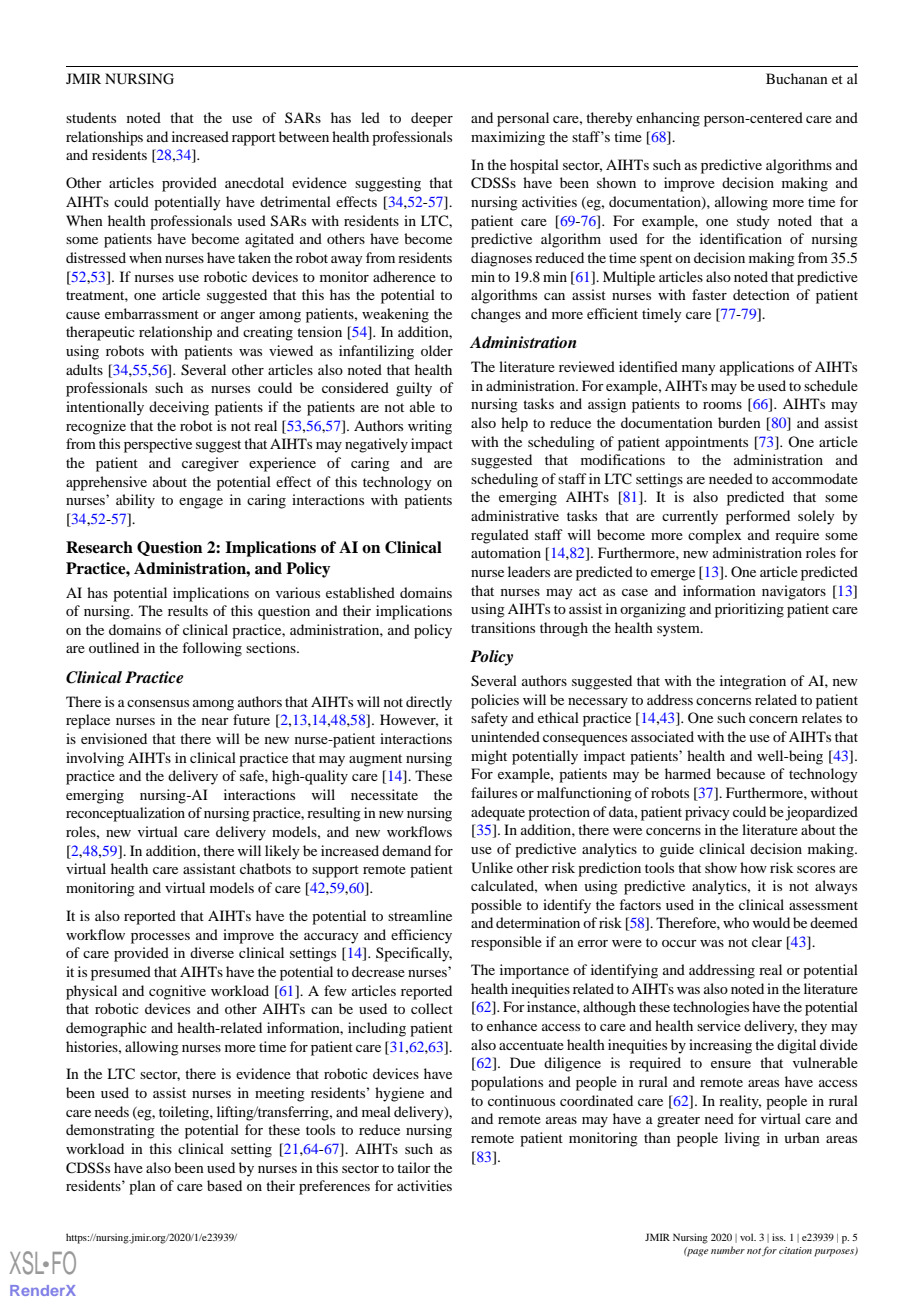 The image size is (924, 1308). Describe the element at coordinates (432, 119) in the screenshot. I see `deeper` at that location.
